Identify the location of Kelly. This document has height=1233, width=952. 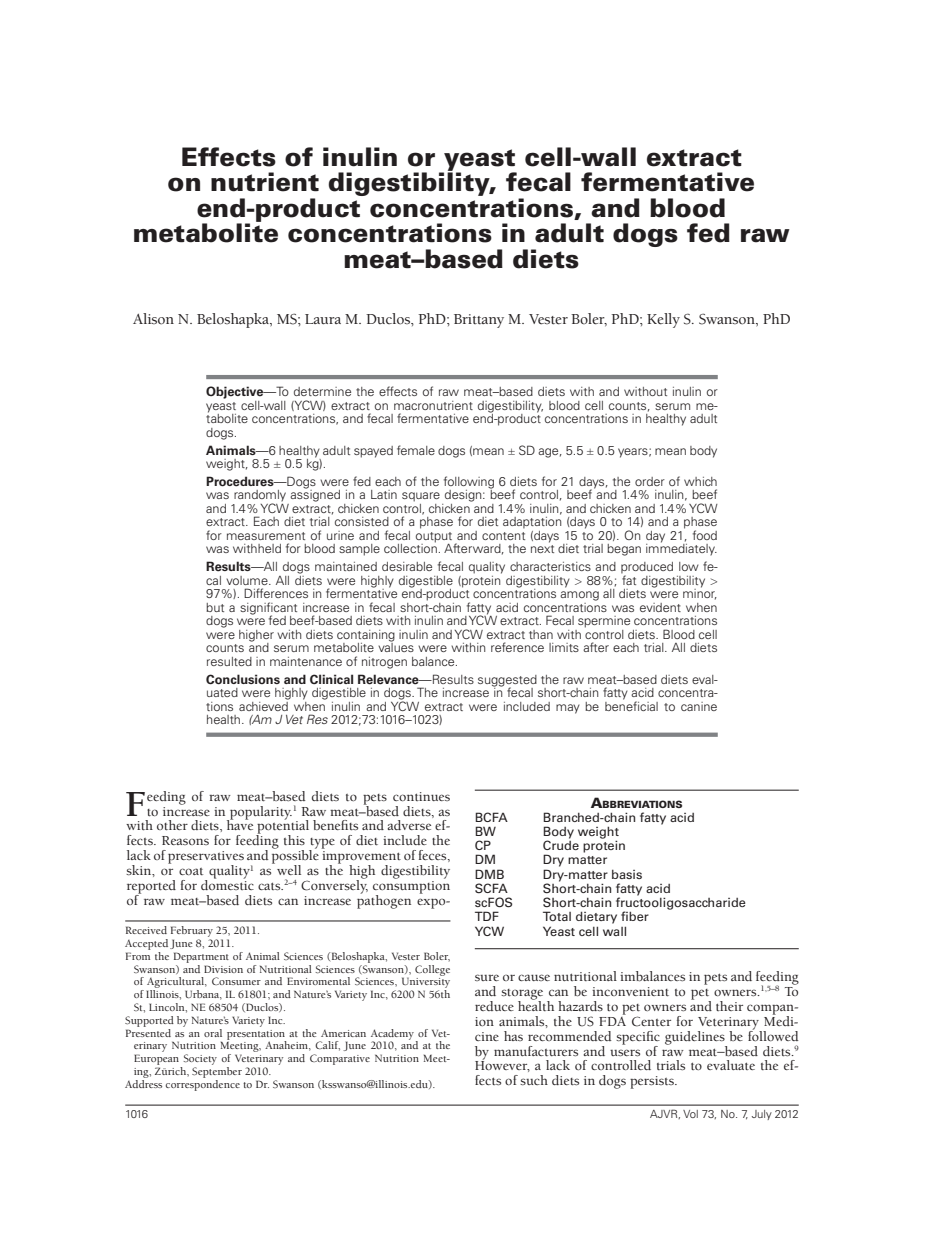
(663, 320).
